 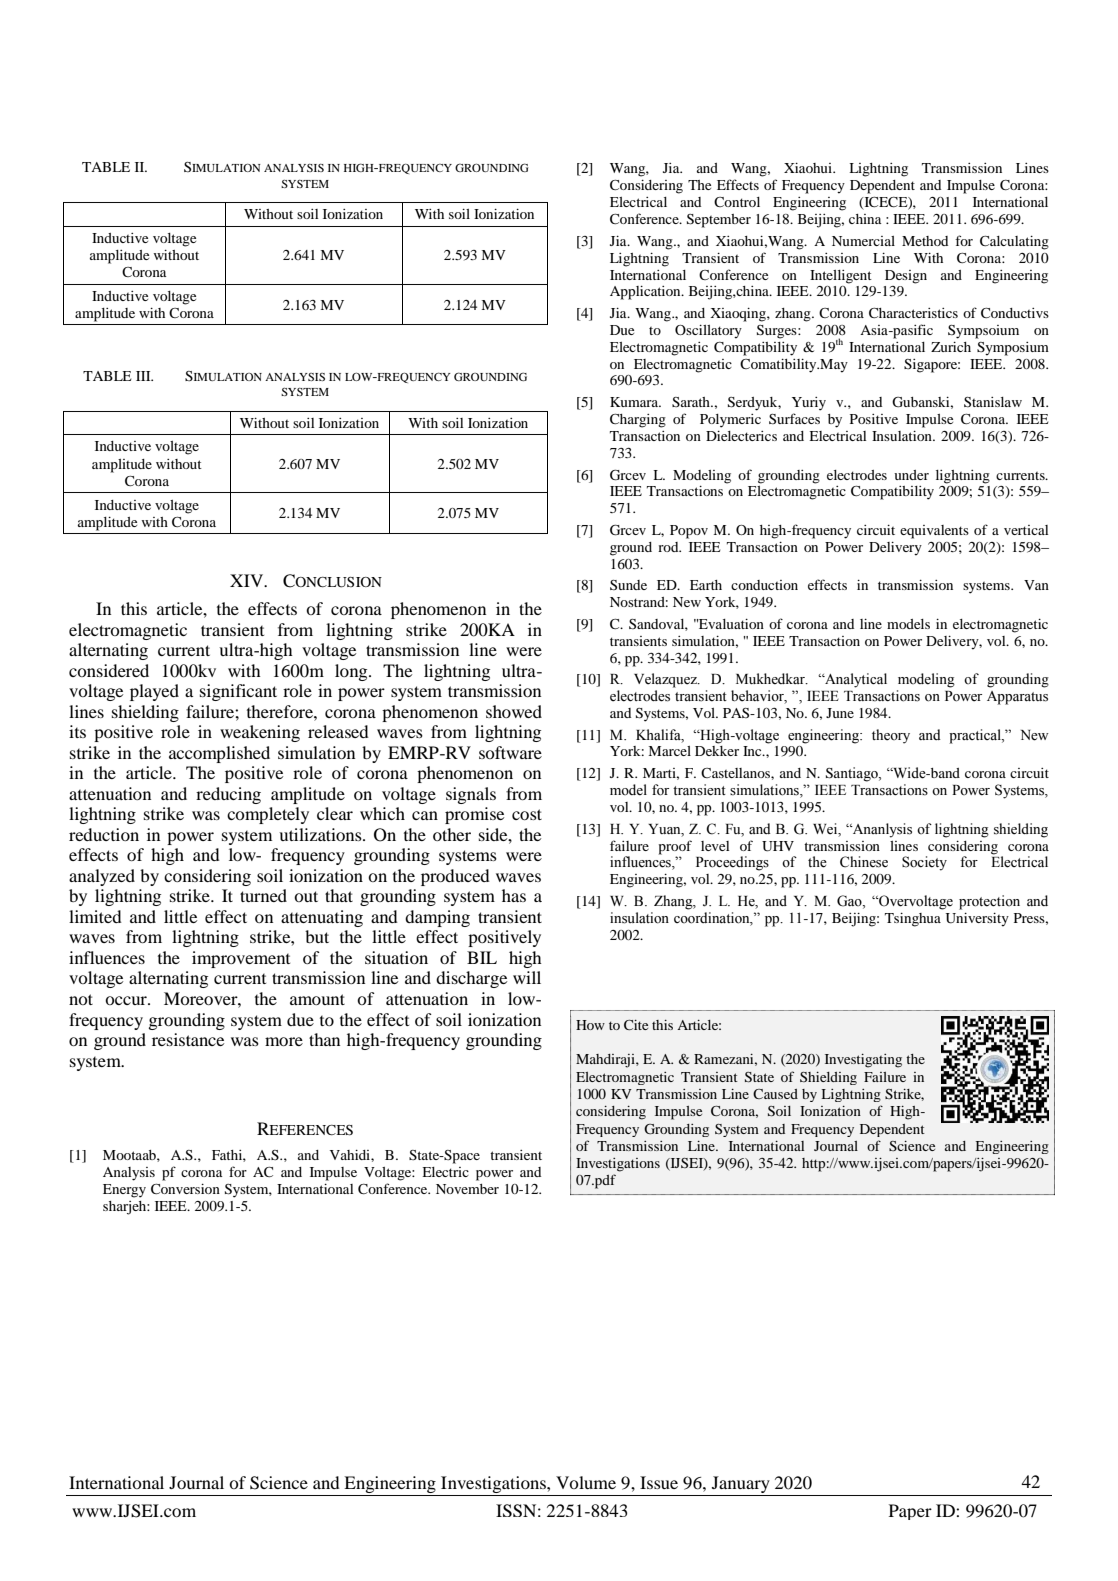 I want to click on Volume, so click(x=586, y=1482).
